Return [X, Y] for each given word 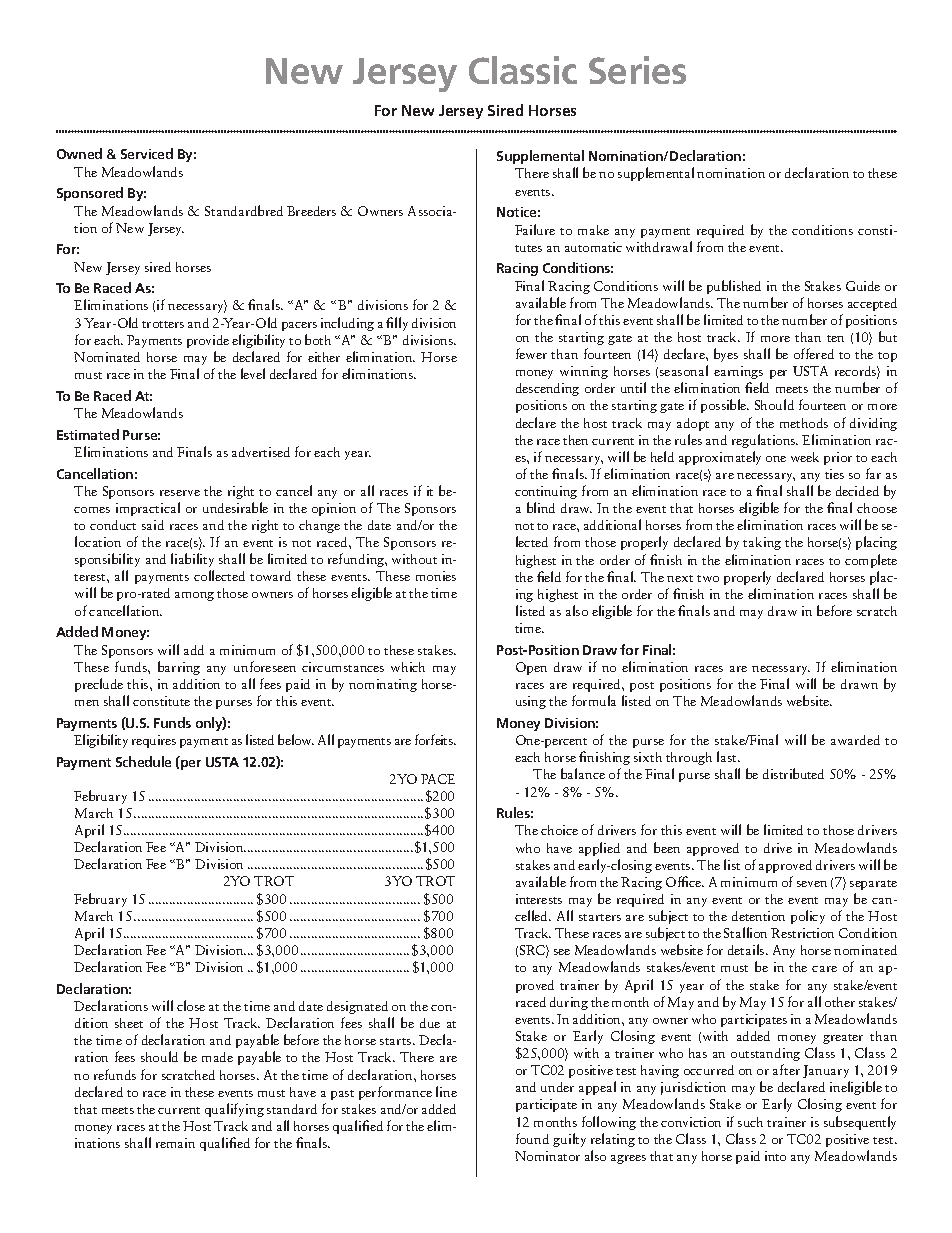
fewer [531, 353]
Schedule [143, 761]
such [750, 1122]
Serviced [147, 153]
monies [436, 576]
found [532, 1138]
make [593, 230]
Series [637, 70]
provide [208, 341]
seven [812, 884]
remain [175, 1143]
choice [559, 830]
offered [814, 353]
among [194, 596]
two [708, 578]
